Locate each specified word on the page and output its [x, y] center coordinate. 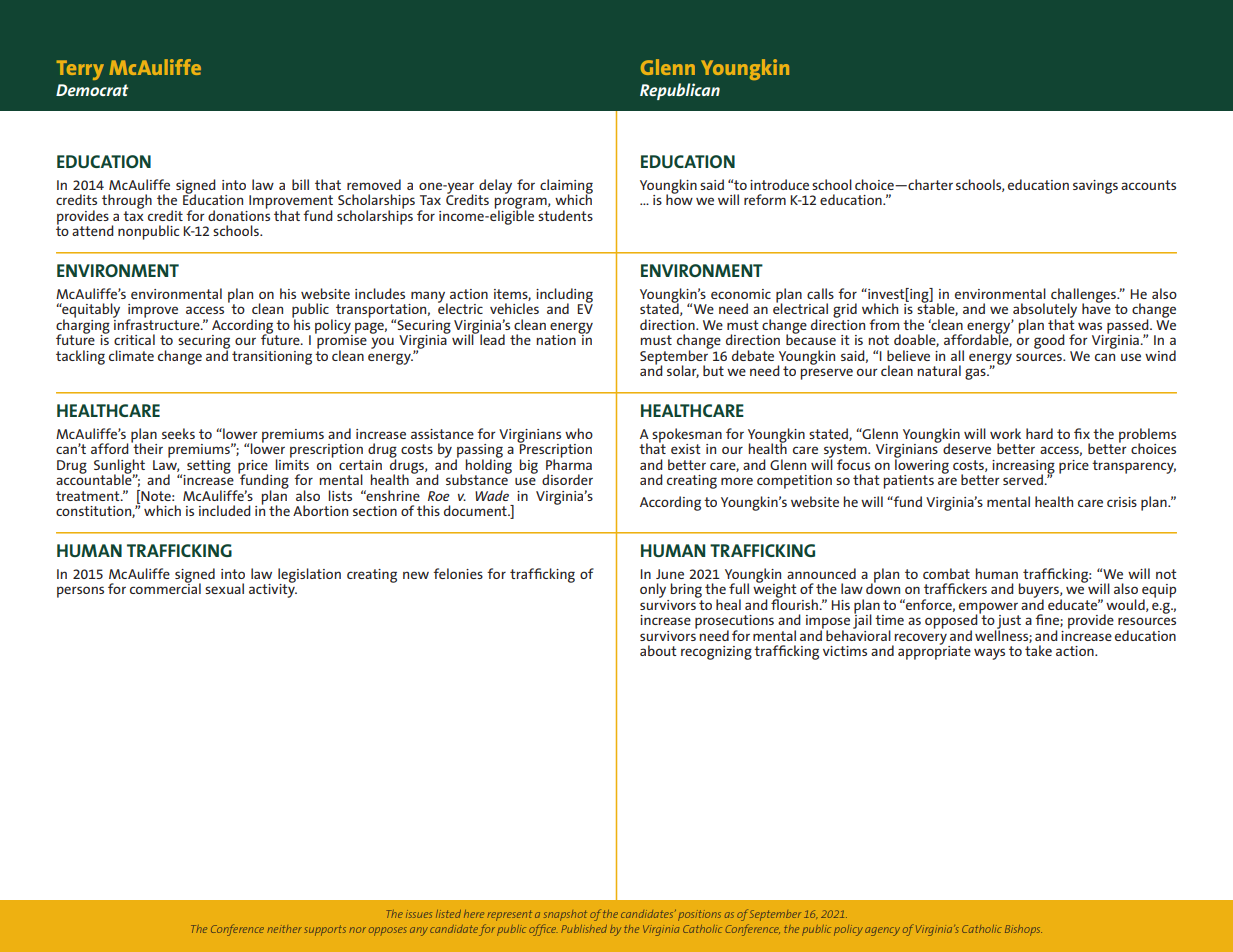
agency [882, 931]
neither [284, 929]
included [225, 510]
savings [1095, 187]
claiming [566, 187]
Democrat [92, 90]
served [1024, 479]
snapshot [565, 915]
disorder [567, 479]
